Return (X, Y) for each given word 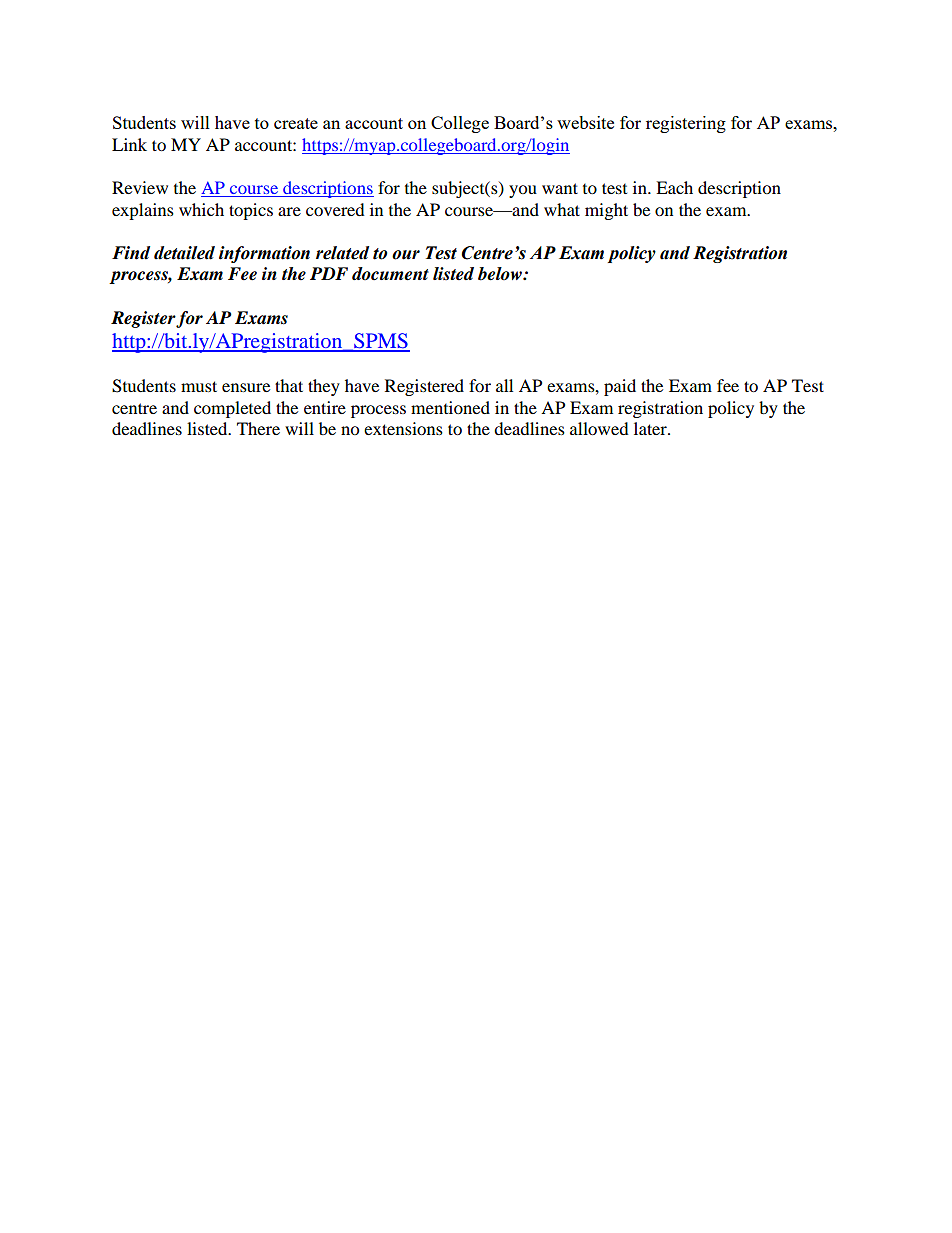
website (585, 122)
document (390, 274)
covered (335, 209)
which (201, 209)
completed (232, 409)
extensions (403, 428)
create (296, 123)
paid (620, 387)
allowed (599, 428)
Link (129, 144)
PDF (329, 273)
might (606, 211)
